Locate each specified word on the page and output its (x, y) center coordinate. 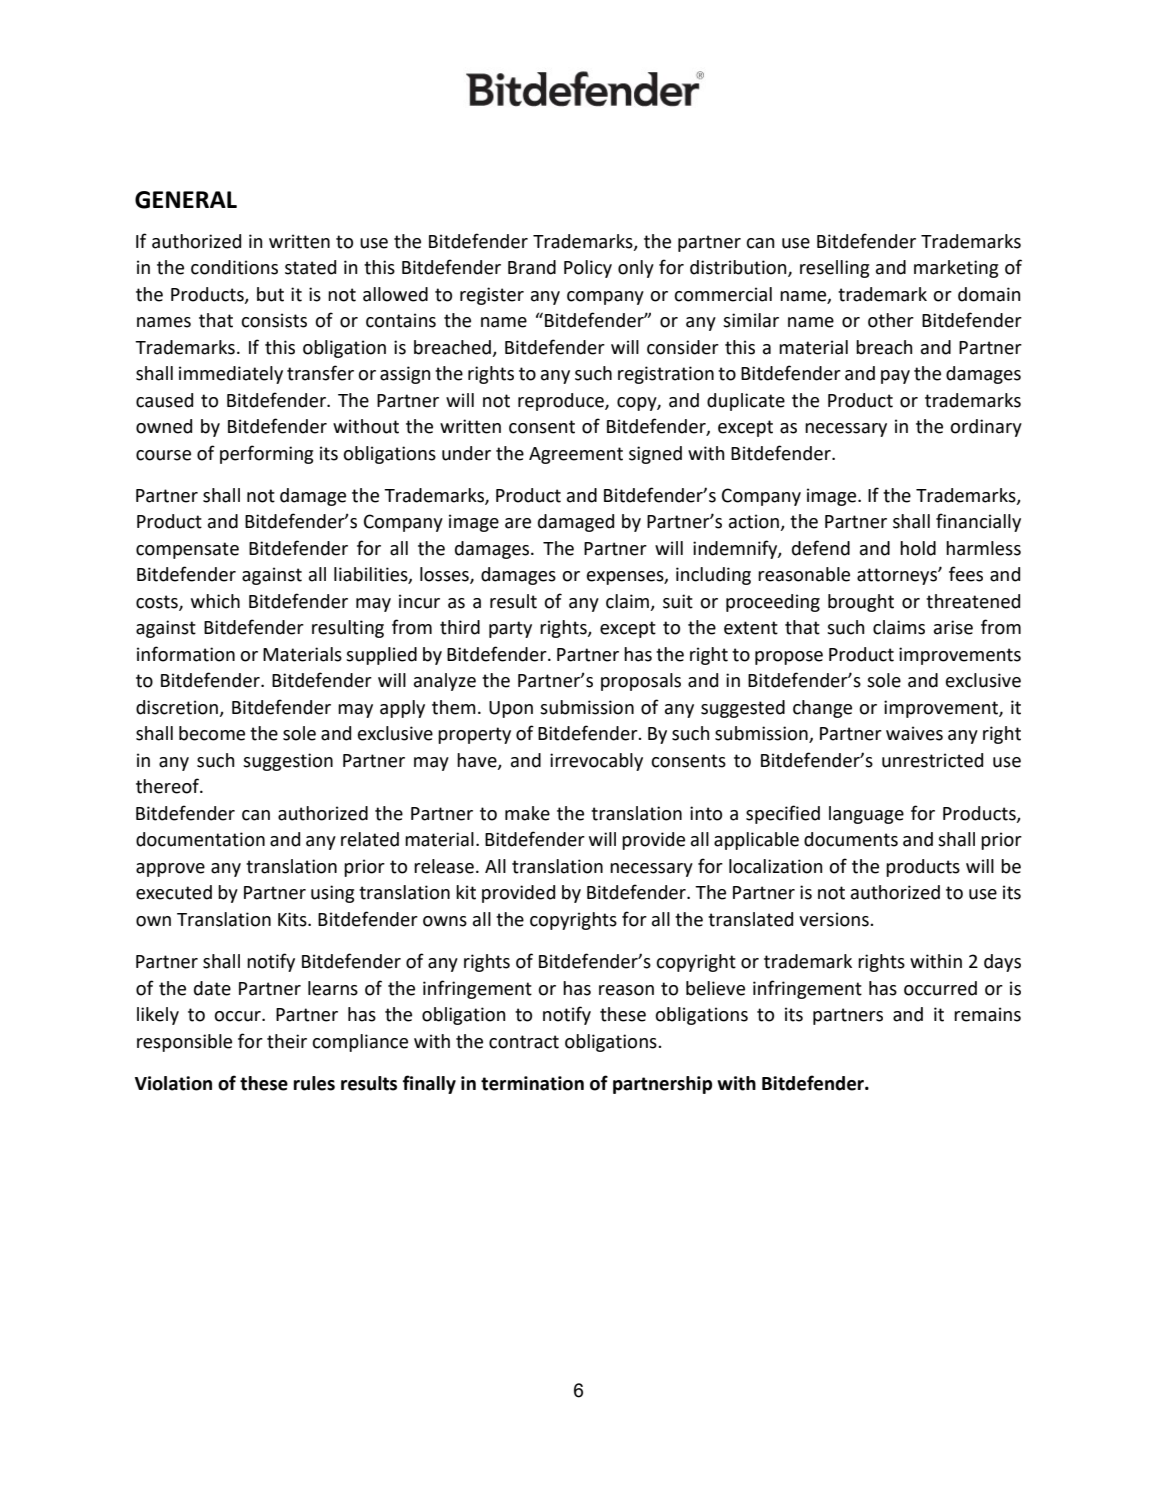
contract (524, 1042)
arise (953, 627)
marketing (956, 269)
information (186, 654)
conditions (234, 267)
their (287, 1041)
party (510, 629)
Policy (588, 269)
